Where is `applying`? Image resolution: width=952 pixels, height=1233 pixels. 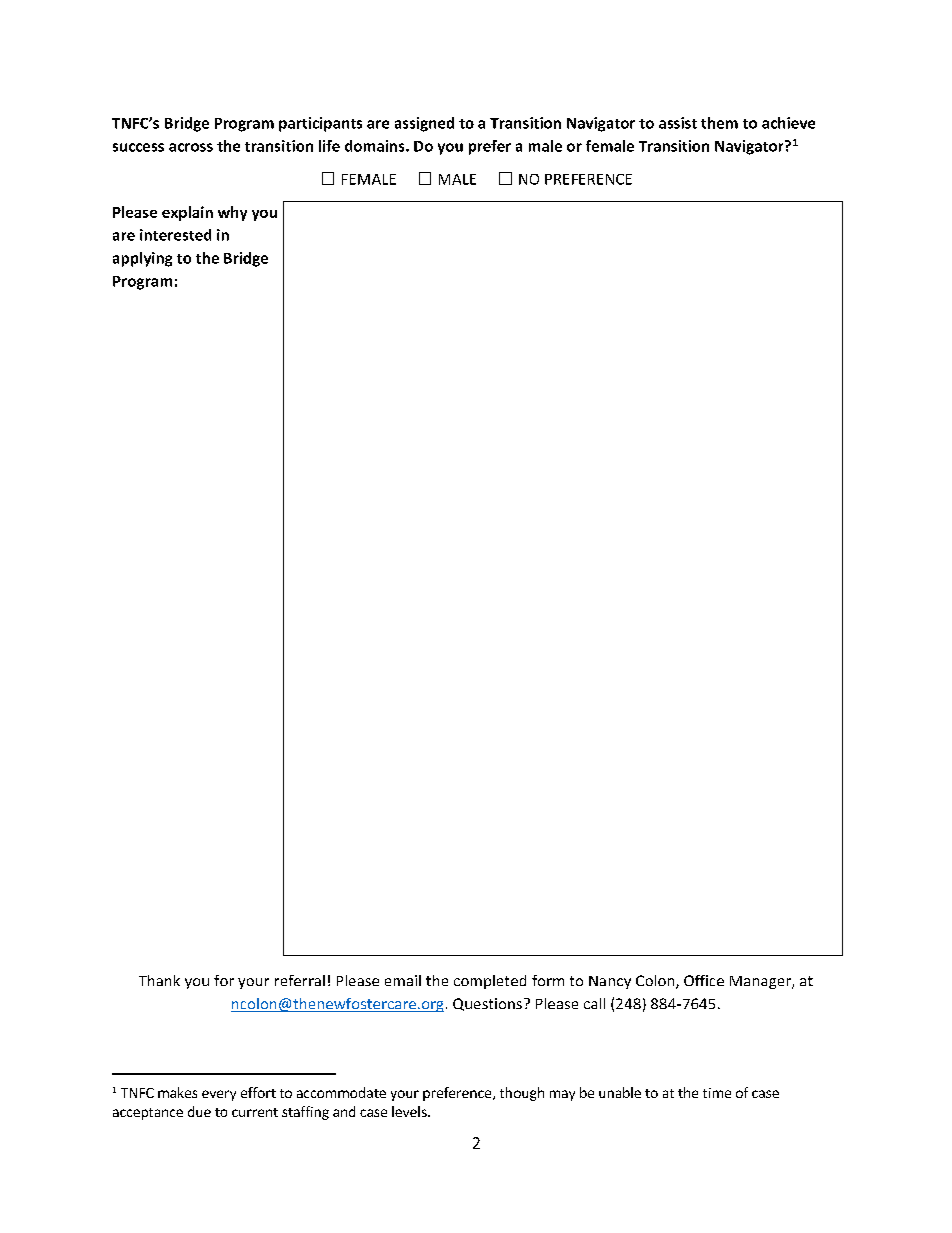
applying is located at coordinates (142, 259).
